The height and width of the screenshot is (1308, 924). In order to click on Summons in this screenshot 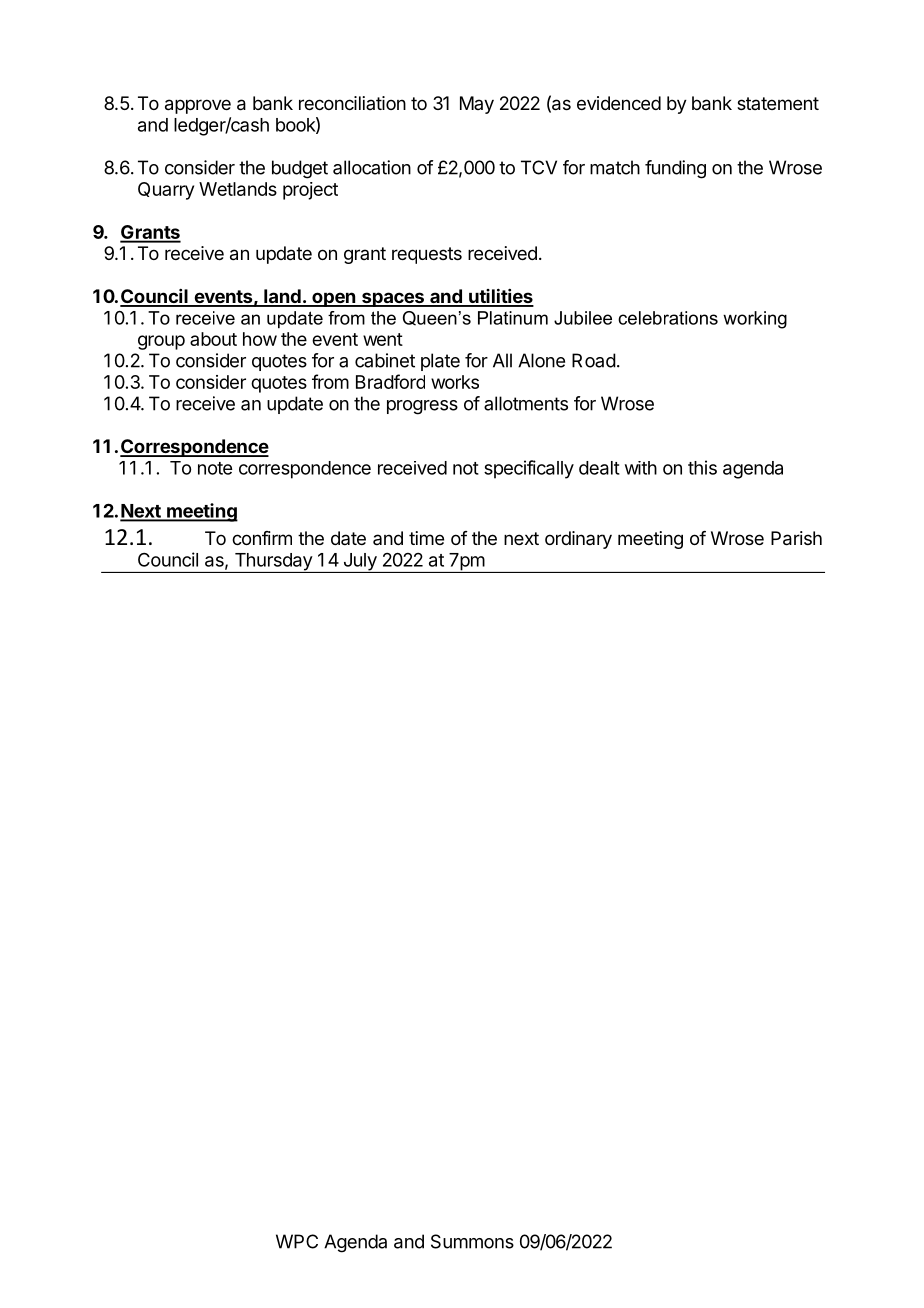, I will do `click(472, 1241)`.
